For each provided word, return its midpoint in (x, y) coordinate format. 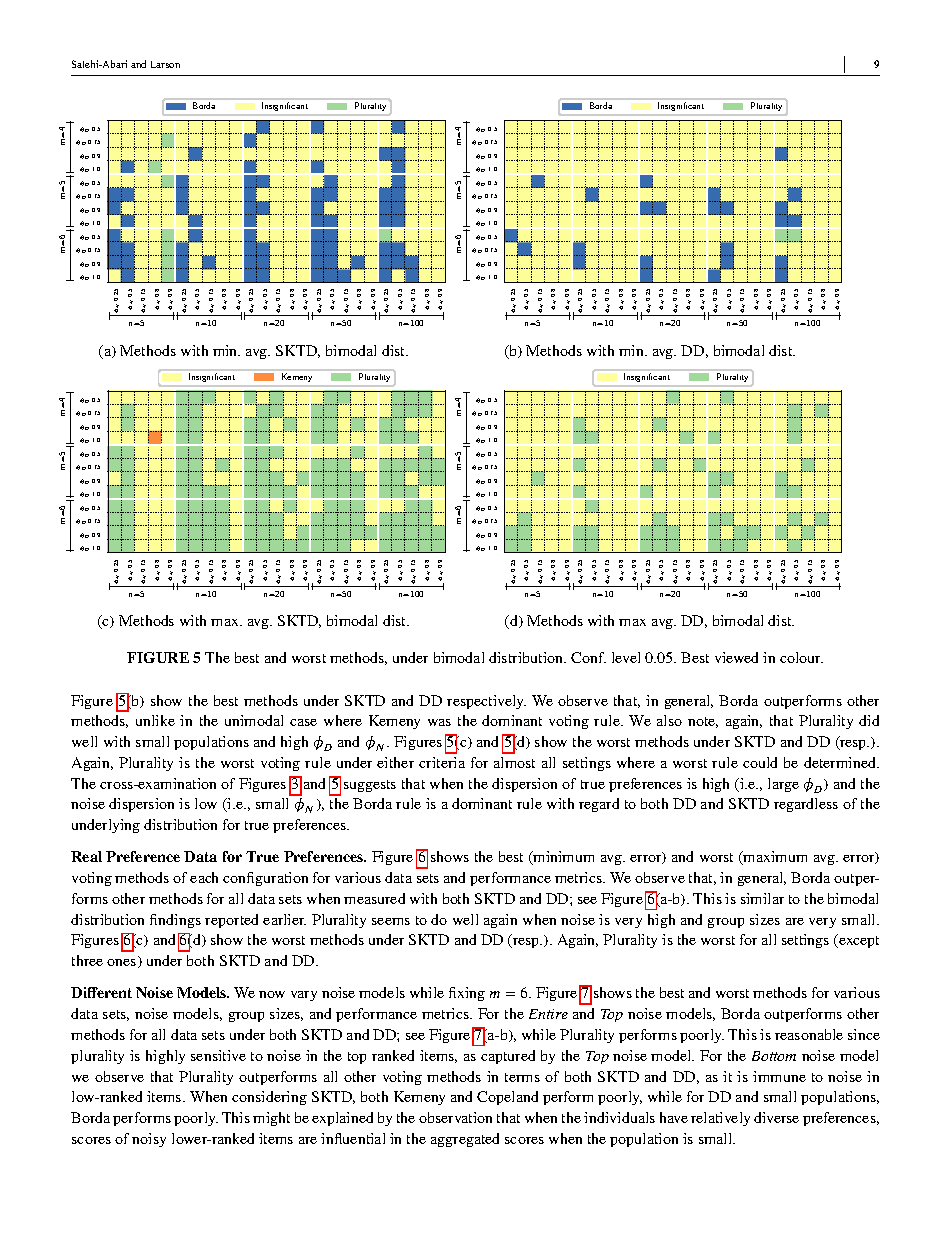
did (869, 720)
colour (801, 657)
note (703, 722)
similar (762, 898)
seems (391, 921)
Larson (165, 64)
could (760, 762)
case (303, 722)
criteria (442, 762)
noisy (149, 1140)
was (439, 722)
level (626, 657)
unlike (155, 720)
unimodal (254, 720)
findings (175, 921)
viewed (736, 657)
